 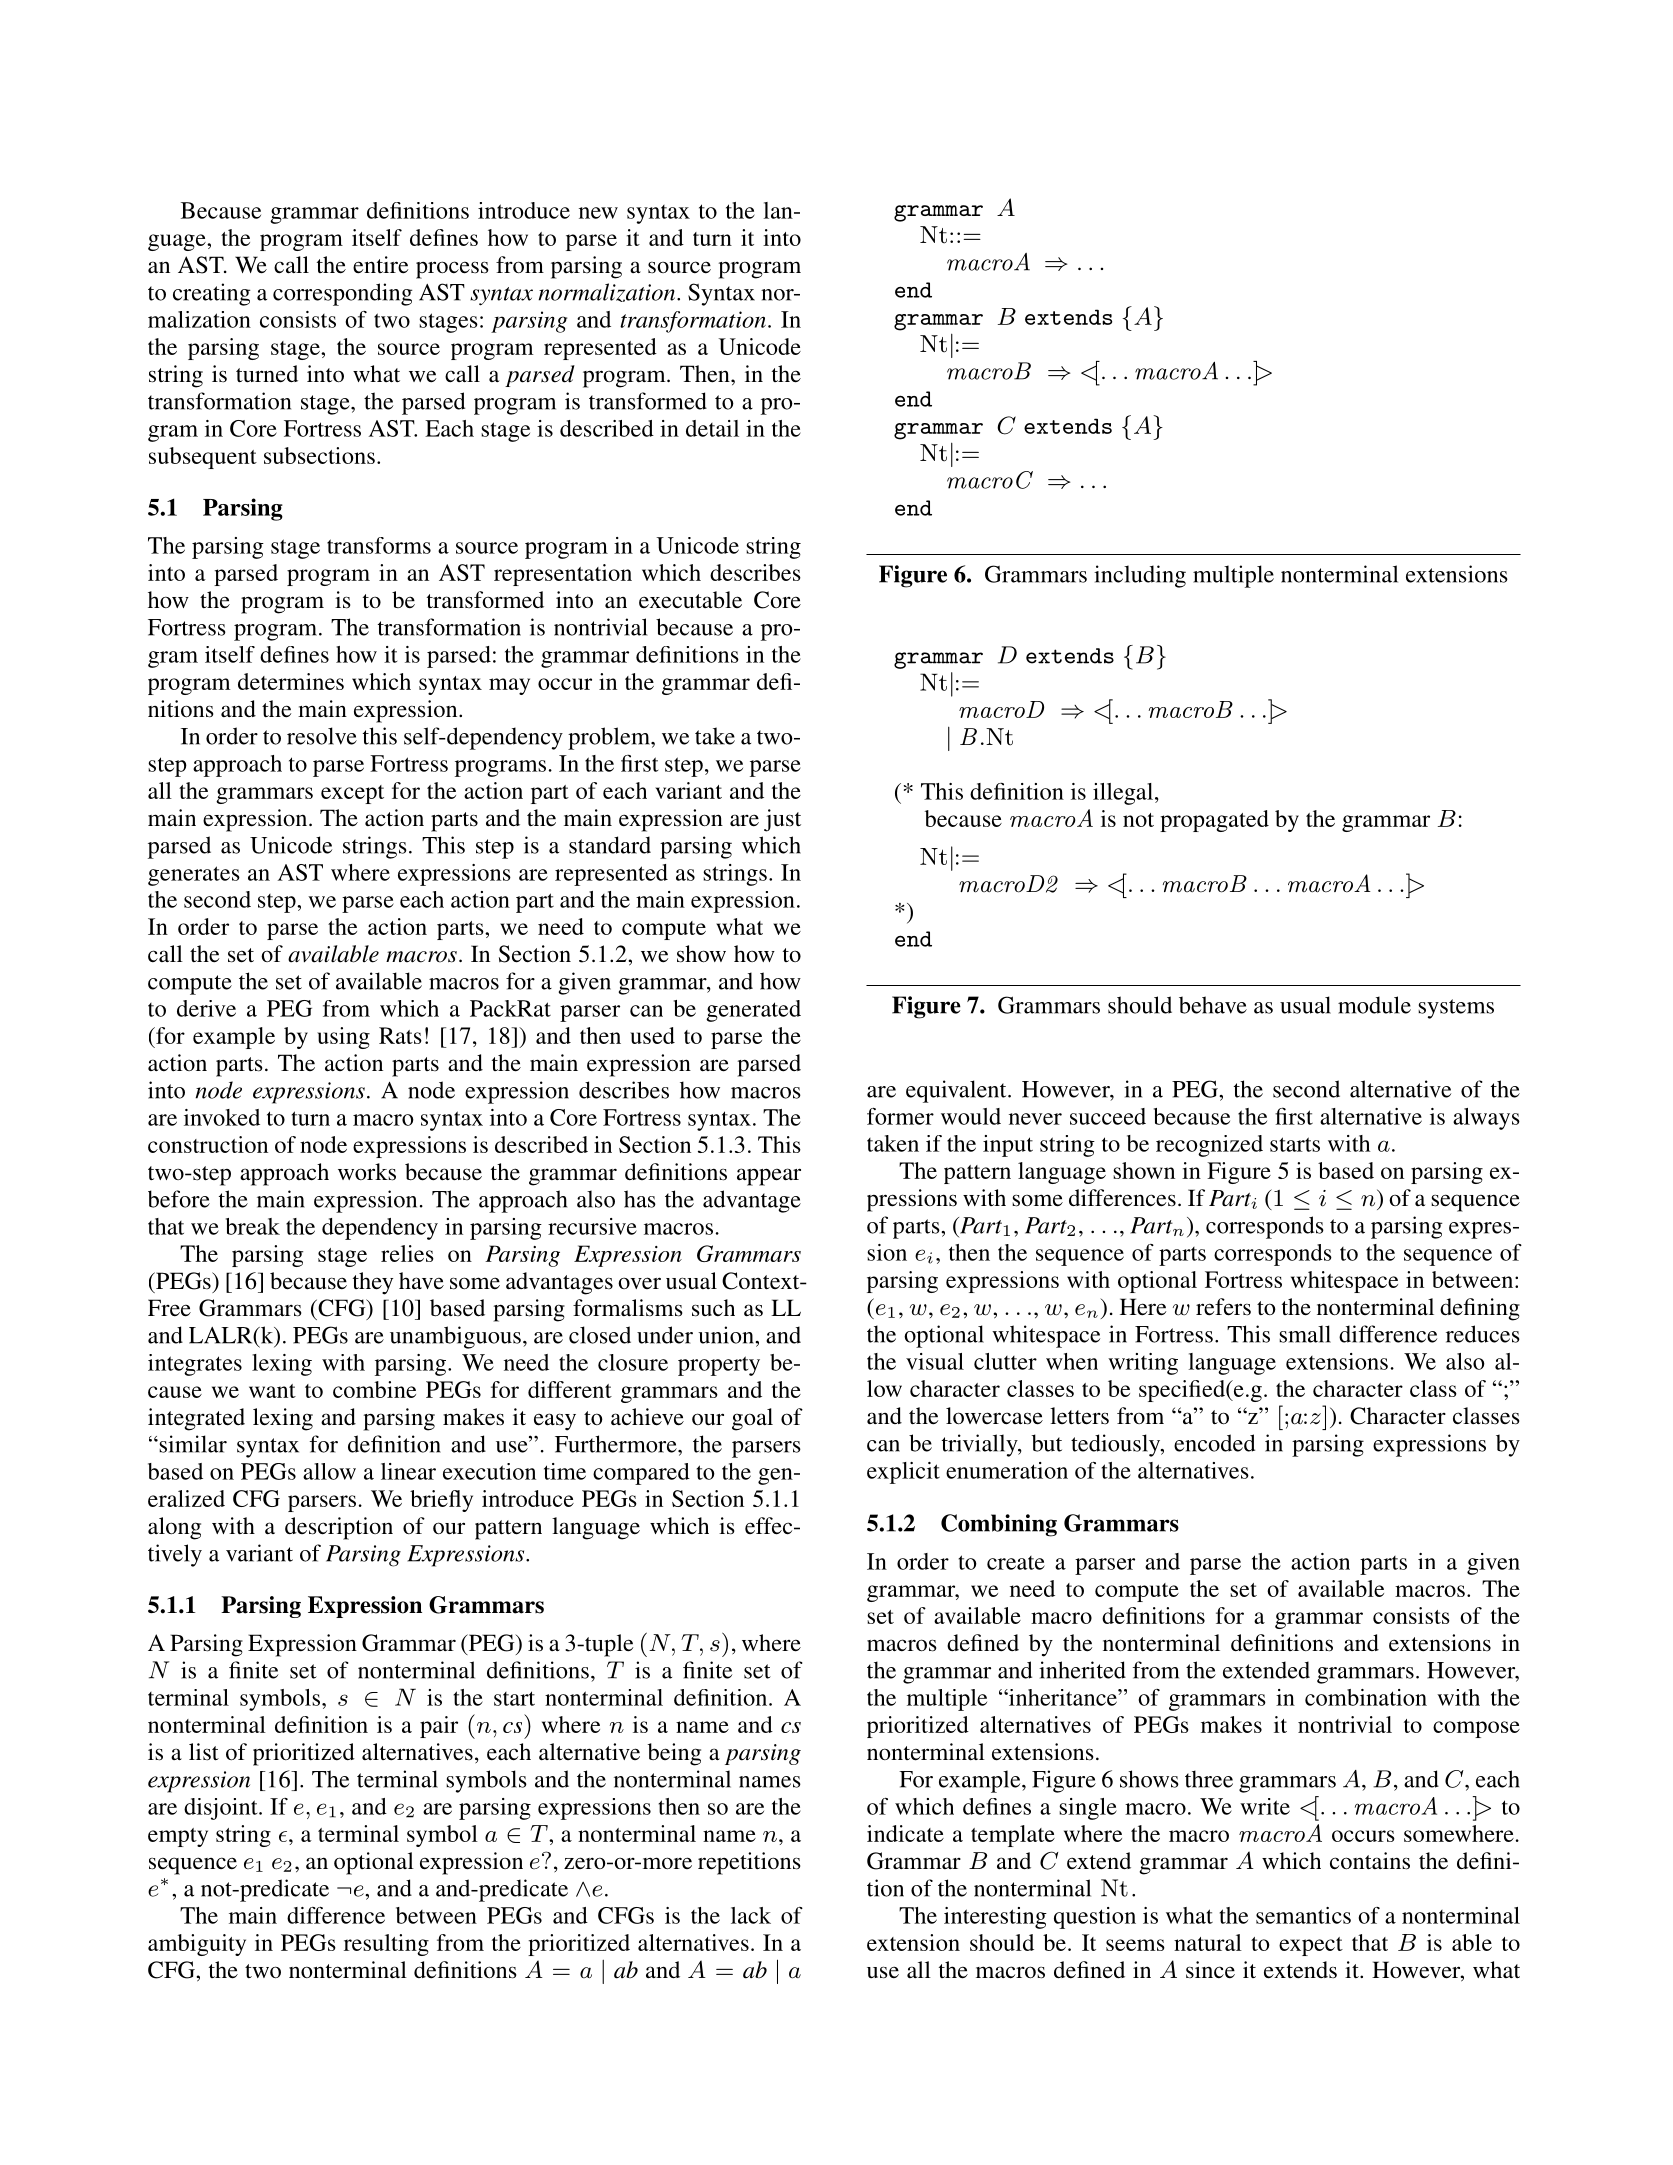 What do you see at coordinates (1214, 1443) in the document?
I see `encoded` at bounding box center [1214, 1443].
